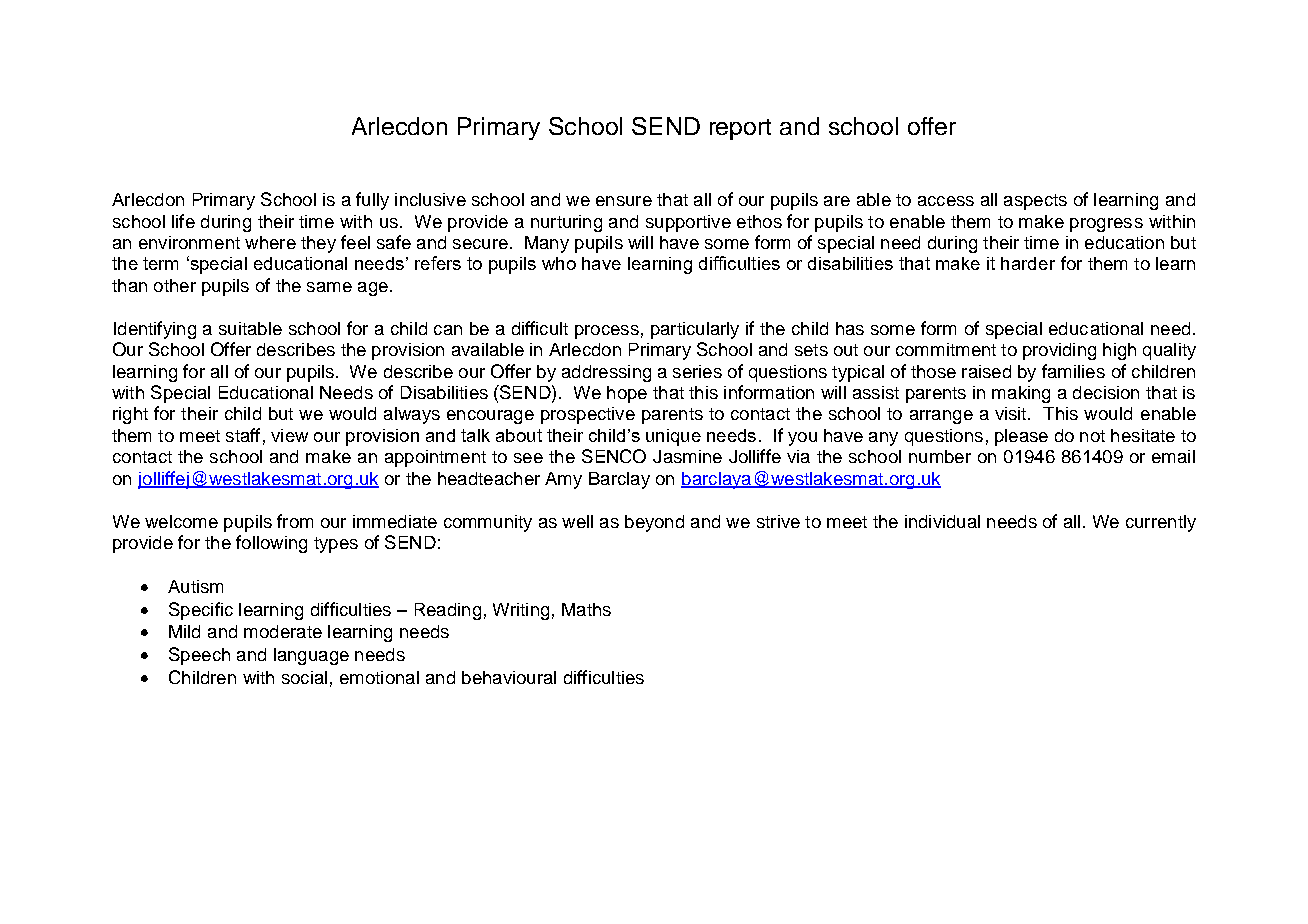 This document has height=924, width=1308. I want to click on hope, so click(627, 394).
